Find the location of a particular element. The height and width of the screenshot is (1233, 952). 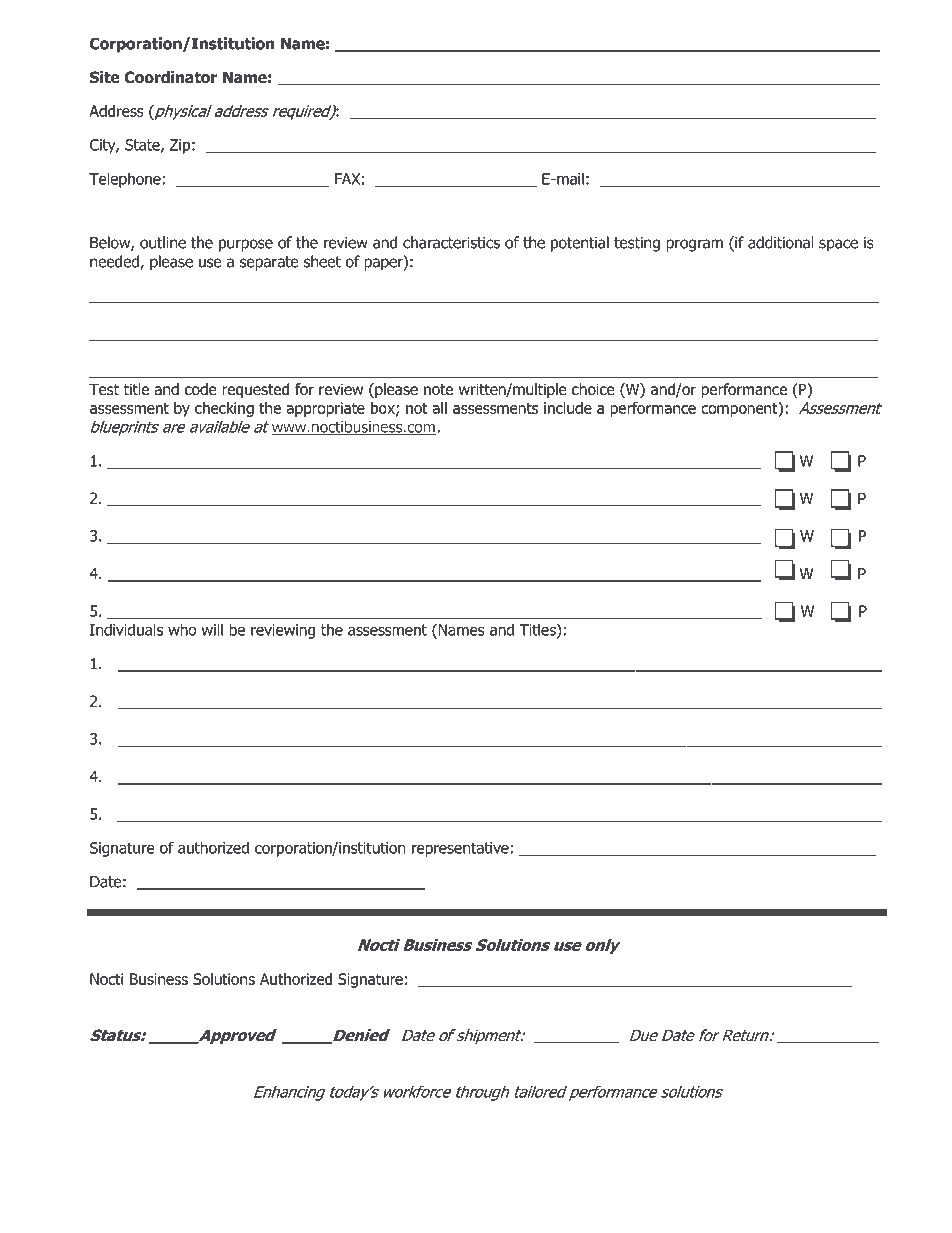

additional is located at coordinates (781, 242).
